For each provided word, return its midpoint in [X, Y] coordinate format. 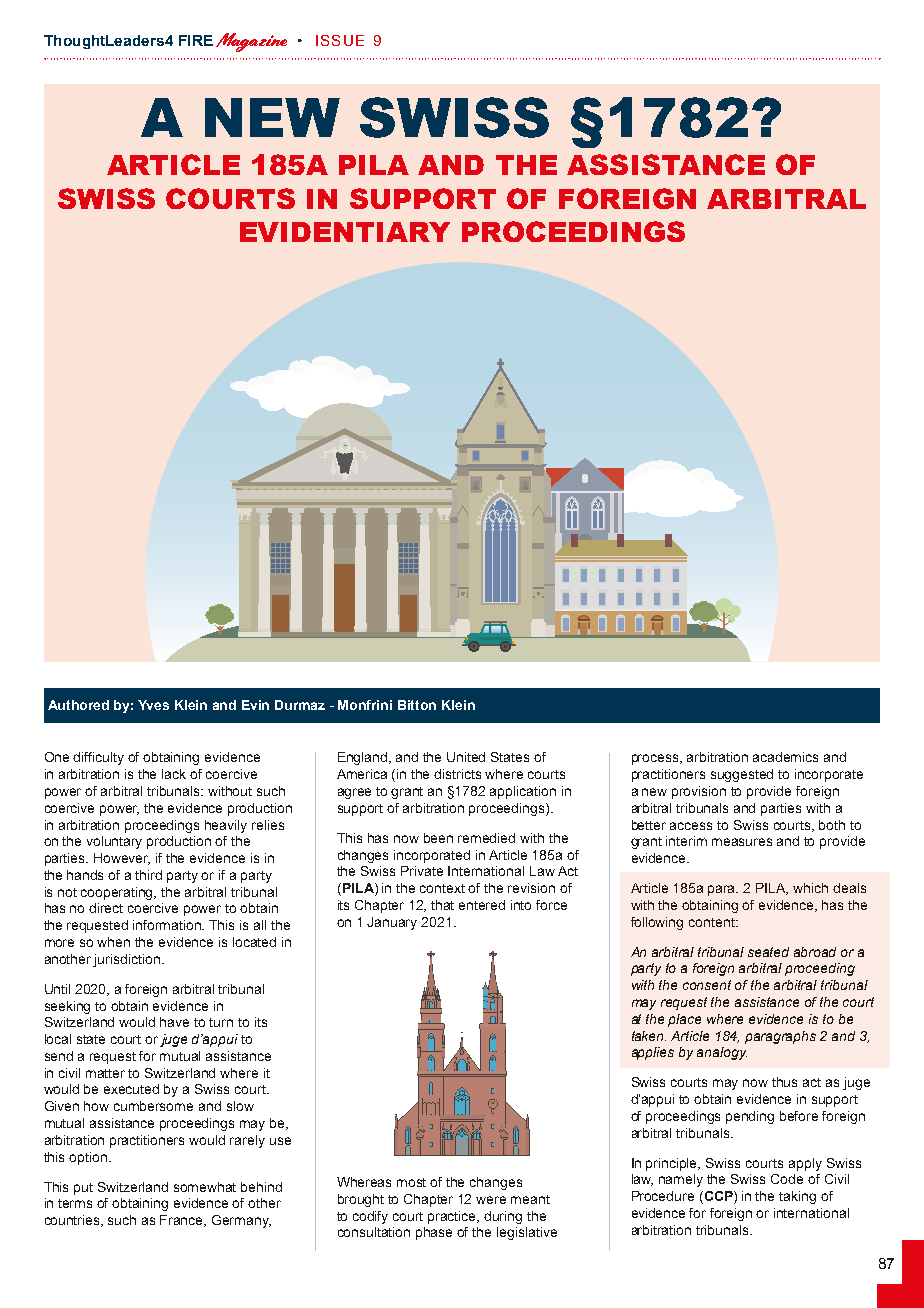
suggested [742, 775]
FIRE [196, 40]
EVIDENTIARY [345, 232]
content [713, 922]
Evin [255, 705]
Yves [153, 705]
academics [785, 757]
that [442, 905]
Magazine [251, 42]
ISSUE [340, 40]
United [466, 757]
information [168, 925]
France [183, 1221]
